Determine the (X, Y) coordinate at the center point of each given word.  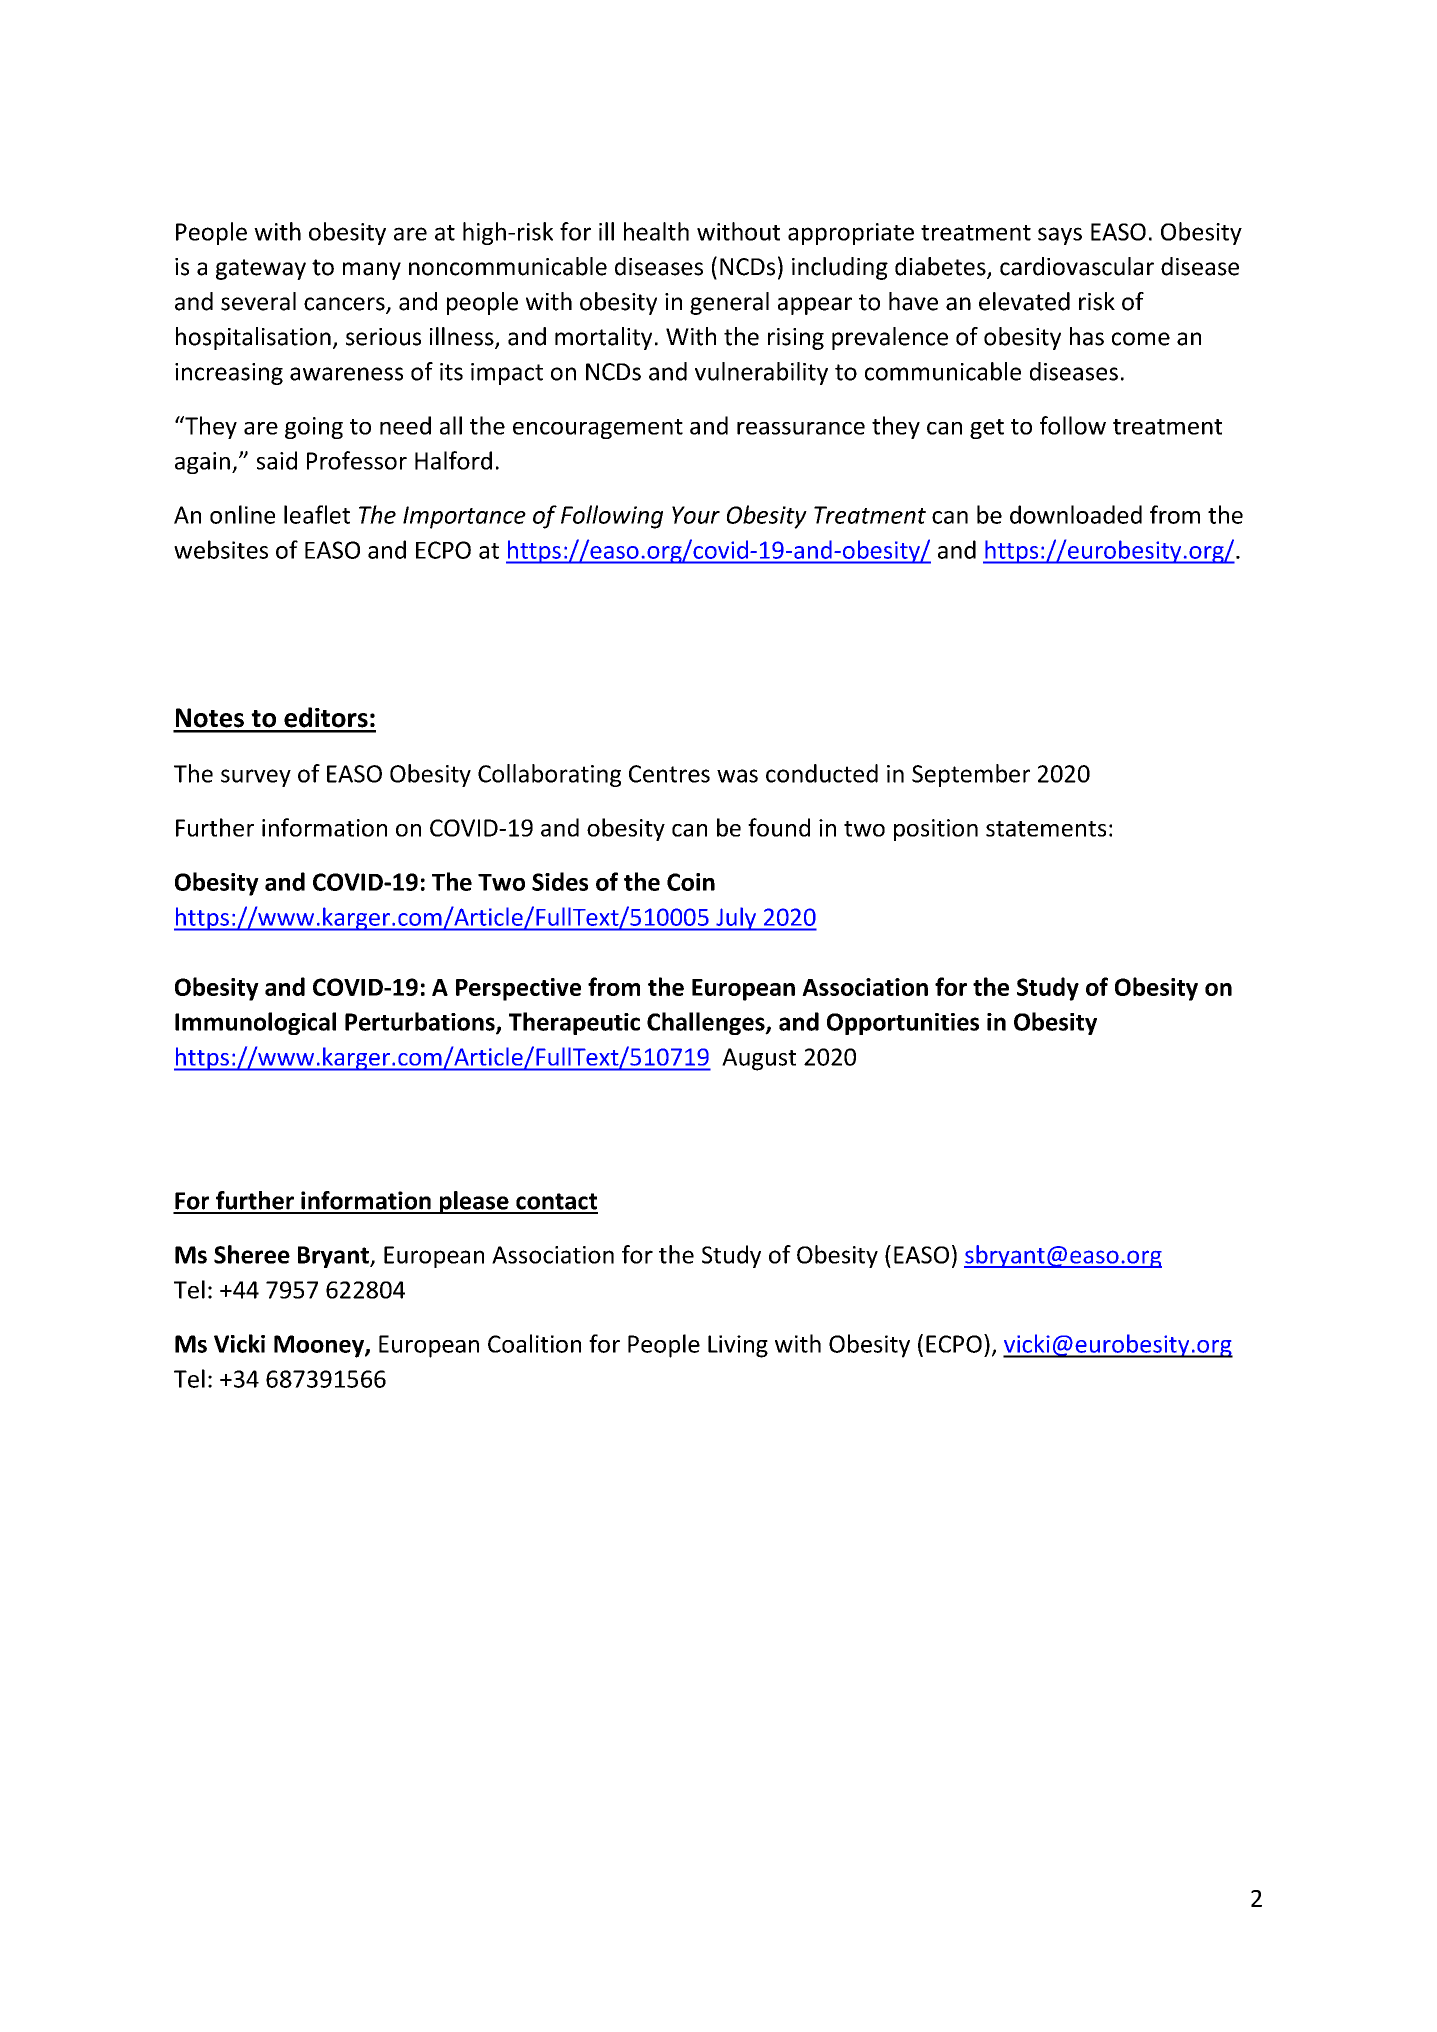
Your (696, 515)
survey (256, 778)
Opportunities (903, 1024)
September (971, 775)
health (656, 231)
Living (738, 1346)
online (242, 514)
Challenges (707, 1023)
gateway (261, 269)
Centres (669, 774)
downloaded (1076, 514)
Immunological (255, 1023)
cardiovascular (1077, 266)
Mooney (320, 1346)
